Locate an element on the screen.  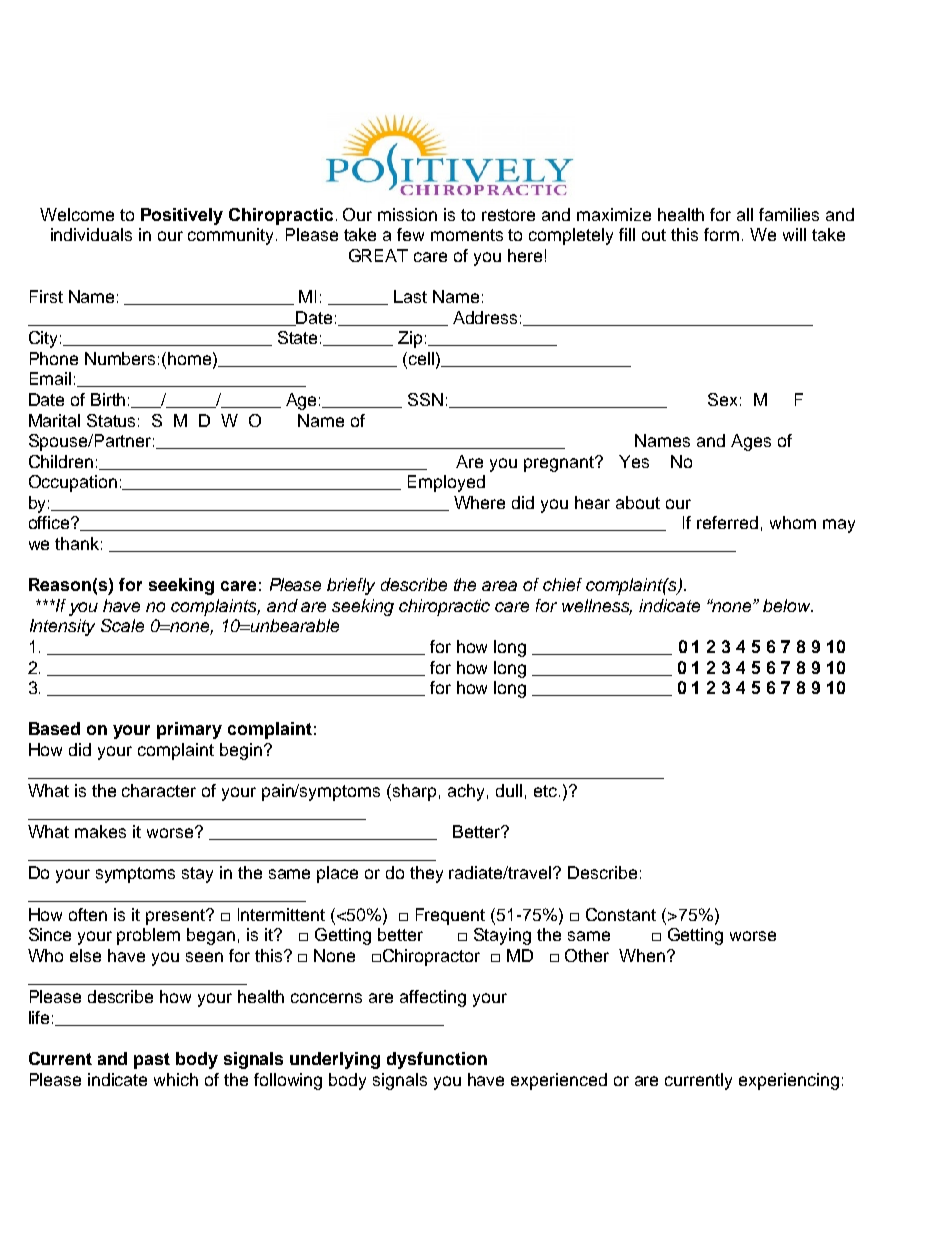
below is located at coordinates (788, 605).
